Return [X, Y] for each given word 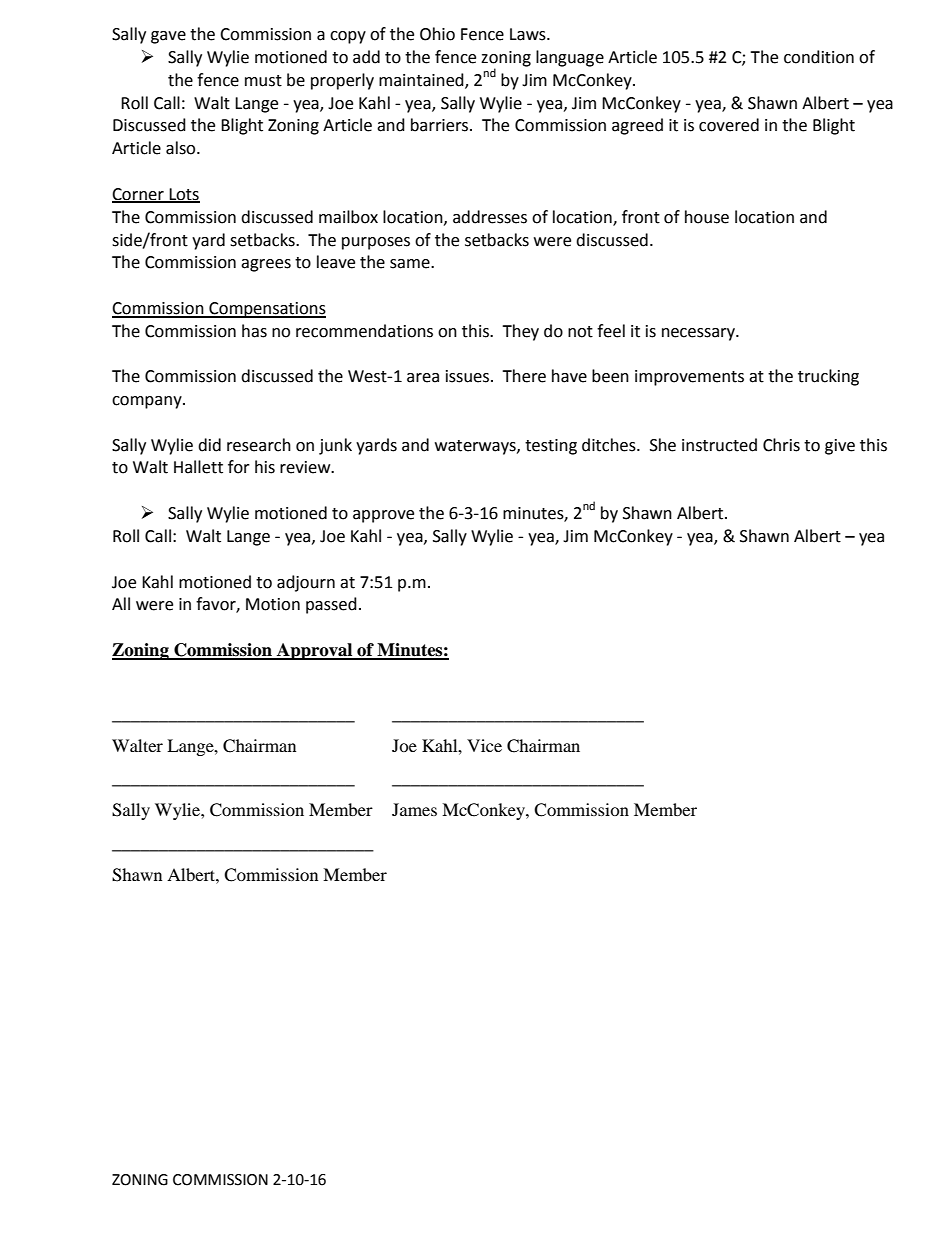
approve [383, 516]
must [263, 81]
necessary [699, 334]
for [239, 467]
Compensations [266, 310]
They [520, 332]
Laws [529, 34]
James [414, 809]
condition [819, 57]
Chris [781, 445]
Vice [484, 745]
